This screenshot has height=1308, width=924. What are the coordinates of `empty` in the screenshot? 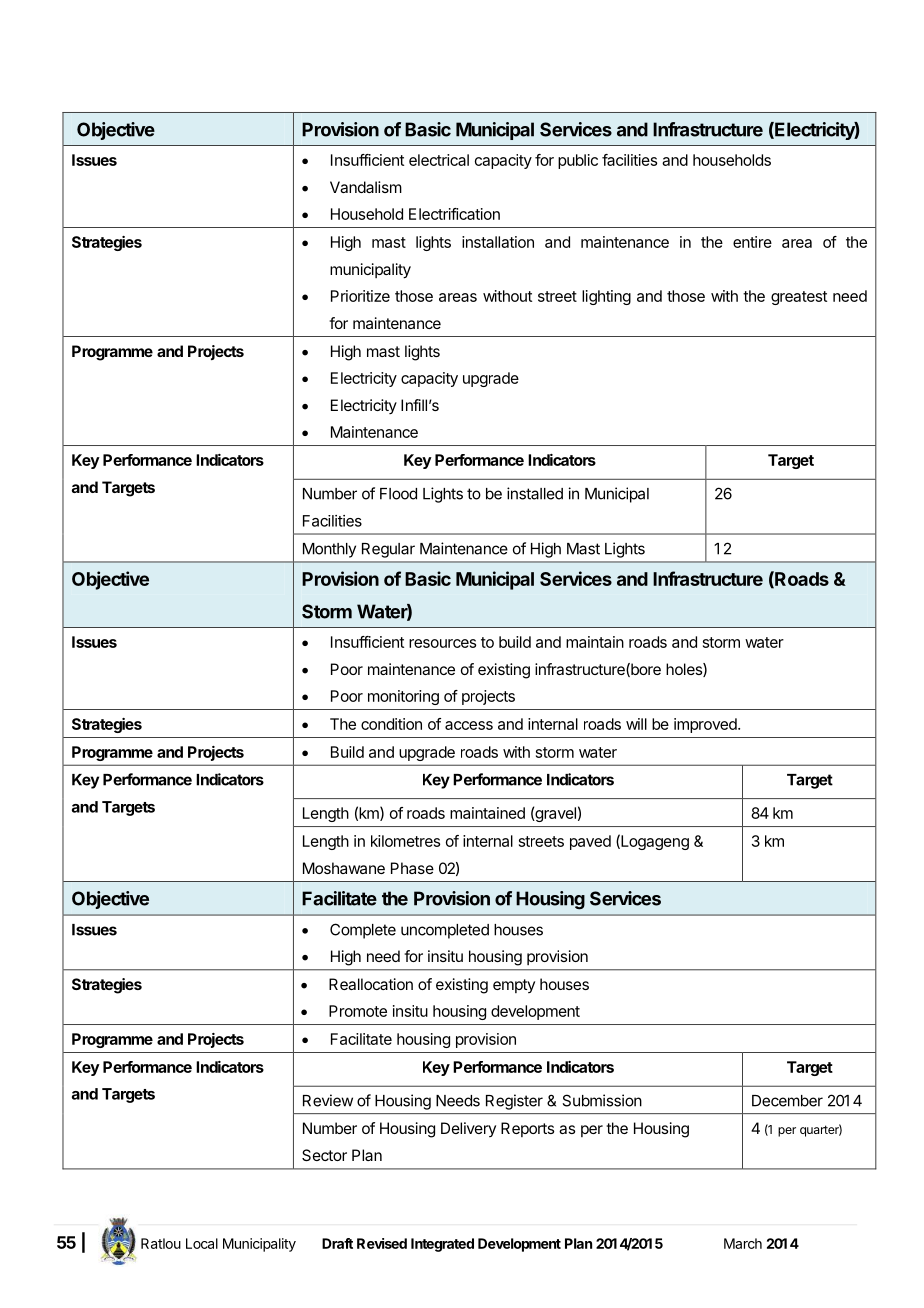 It's located at (514, 986).
